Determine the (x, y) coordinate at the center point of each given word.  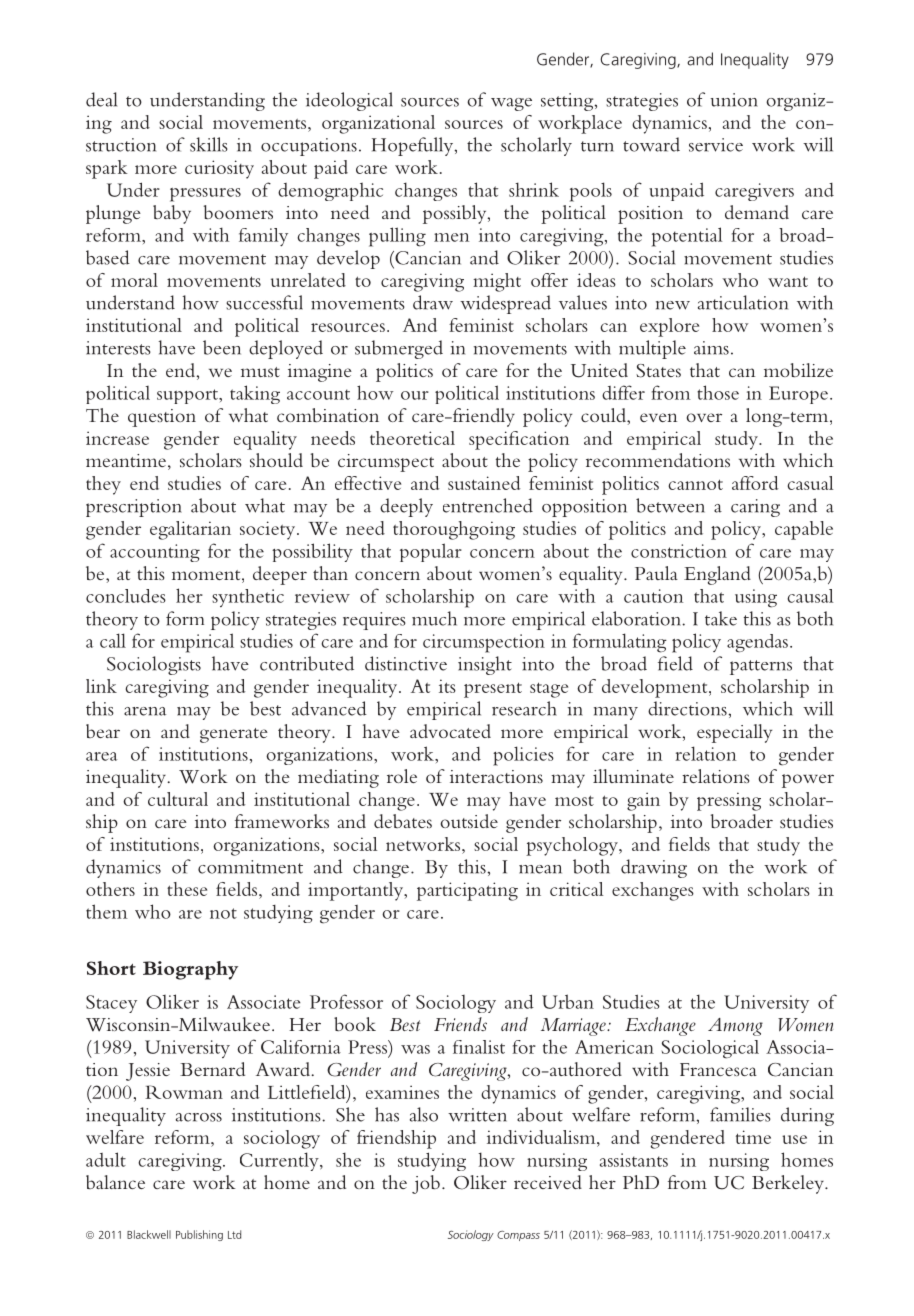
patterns (761, 667)
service (716, 145)
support (188, 396)
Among (735, 1027)
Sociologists (154, 665)
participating (467, 891)
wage (511, 104)
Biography (190, 970)
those (718, 392)
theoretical (412, 438)
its (447, 686)
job (426, 1184)
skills (209, 144)
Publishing (199, 1235)
